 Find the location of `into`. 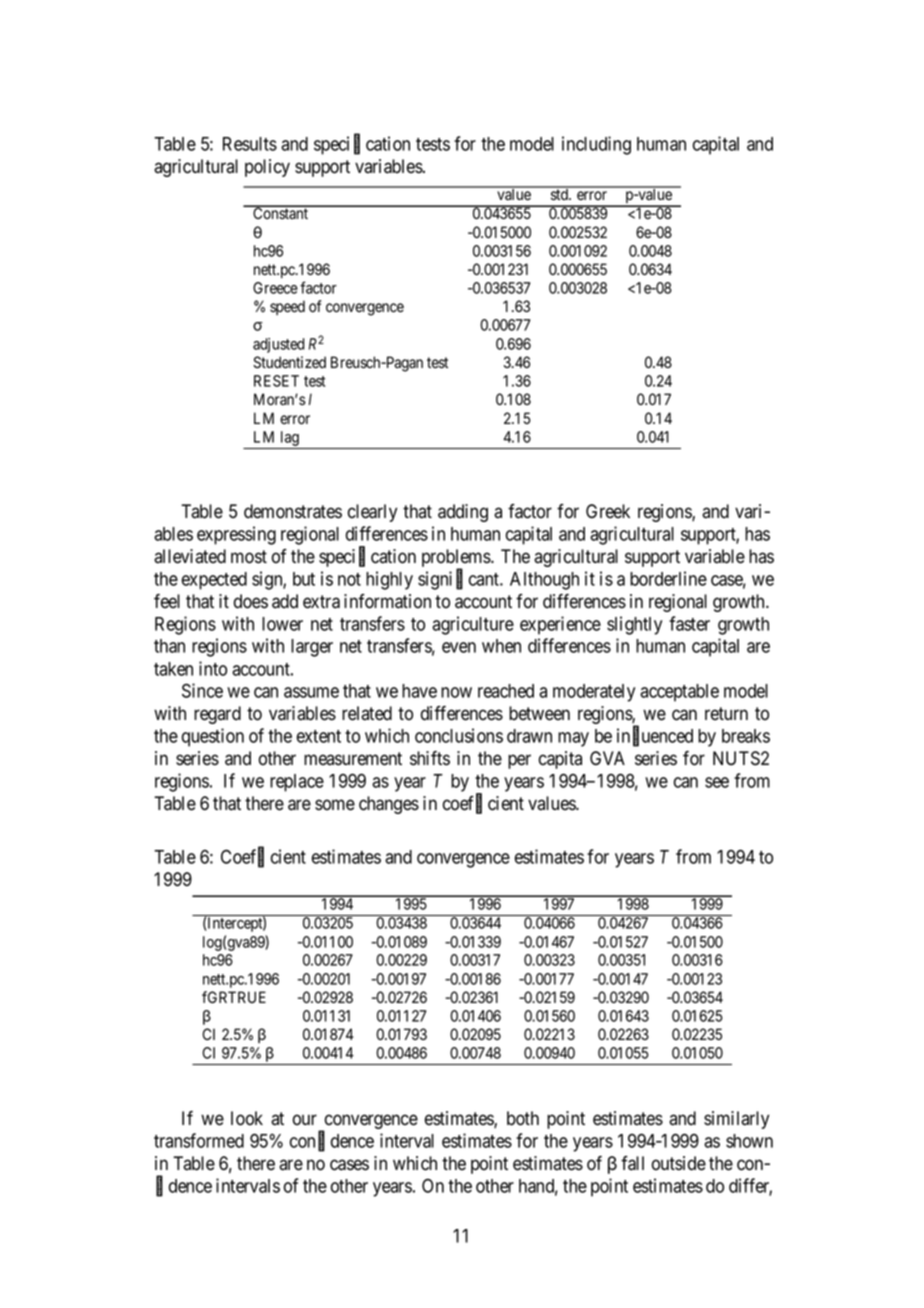

into is located at coordinates (213, 668).
